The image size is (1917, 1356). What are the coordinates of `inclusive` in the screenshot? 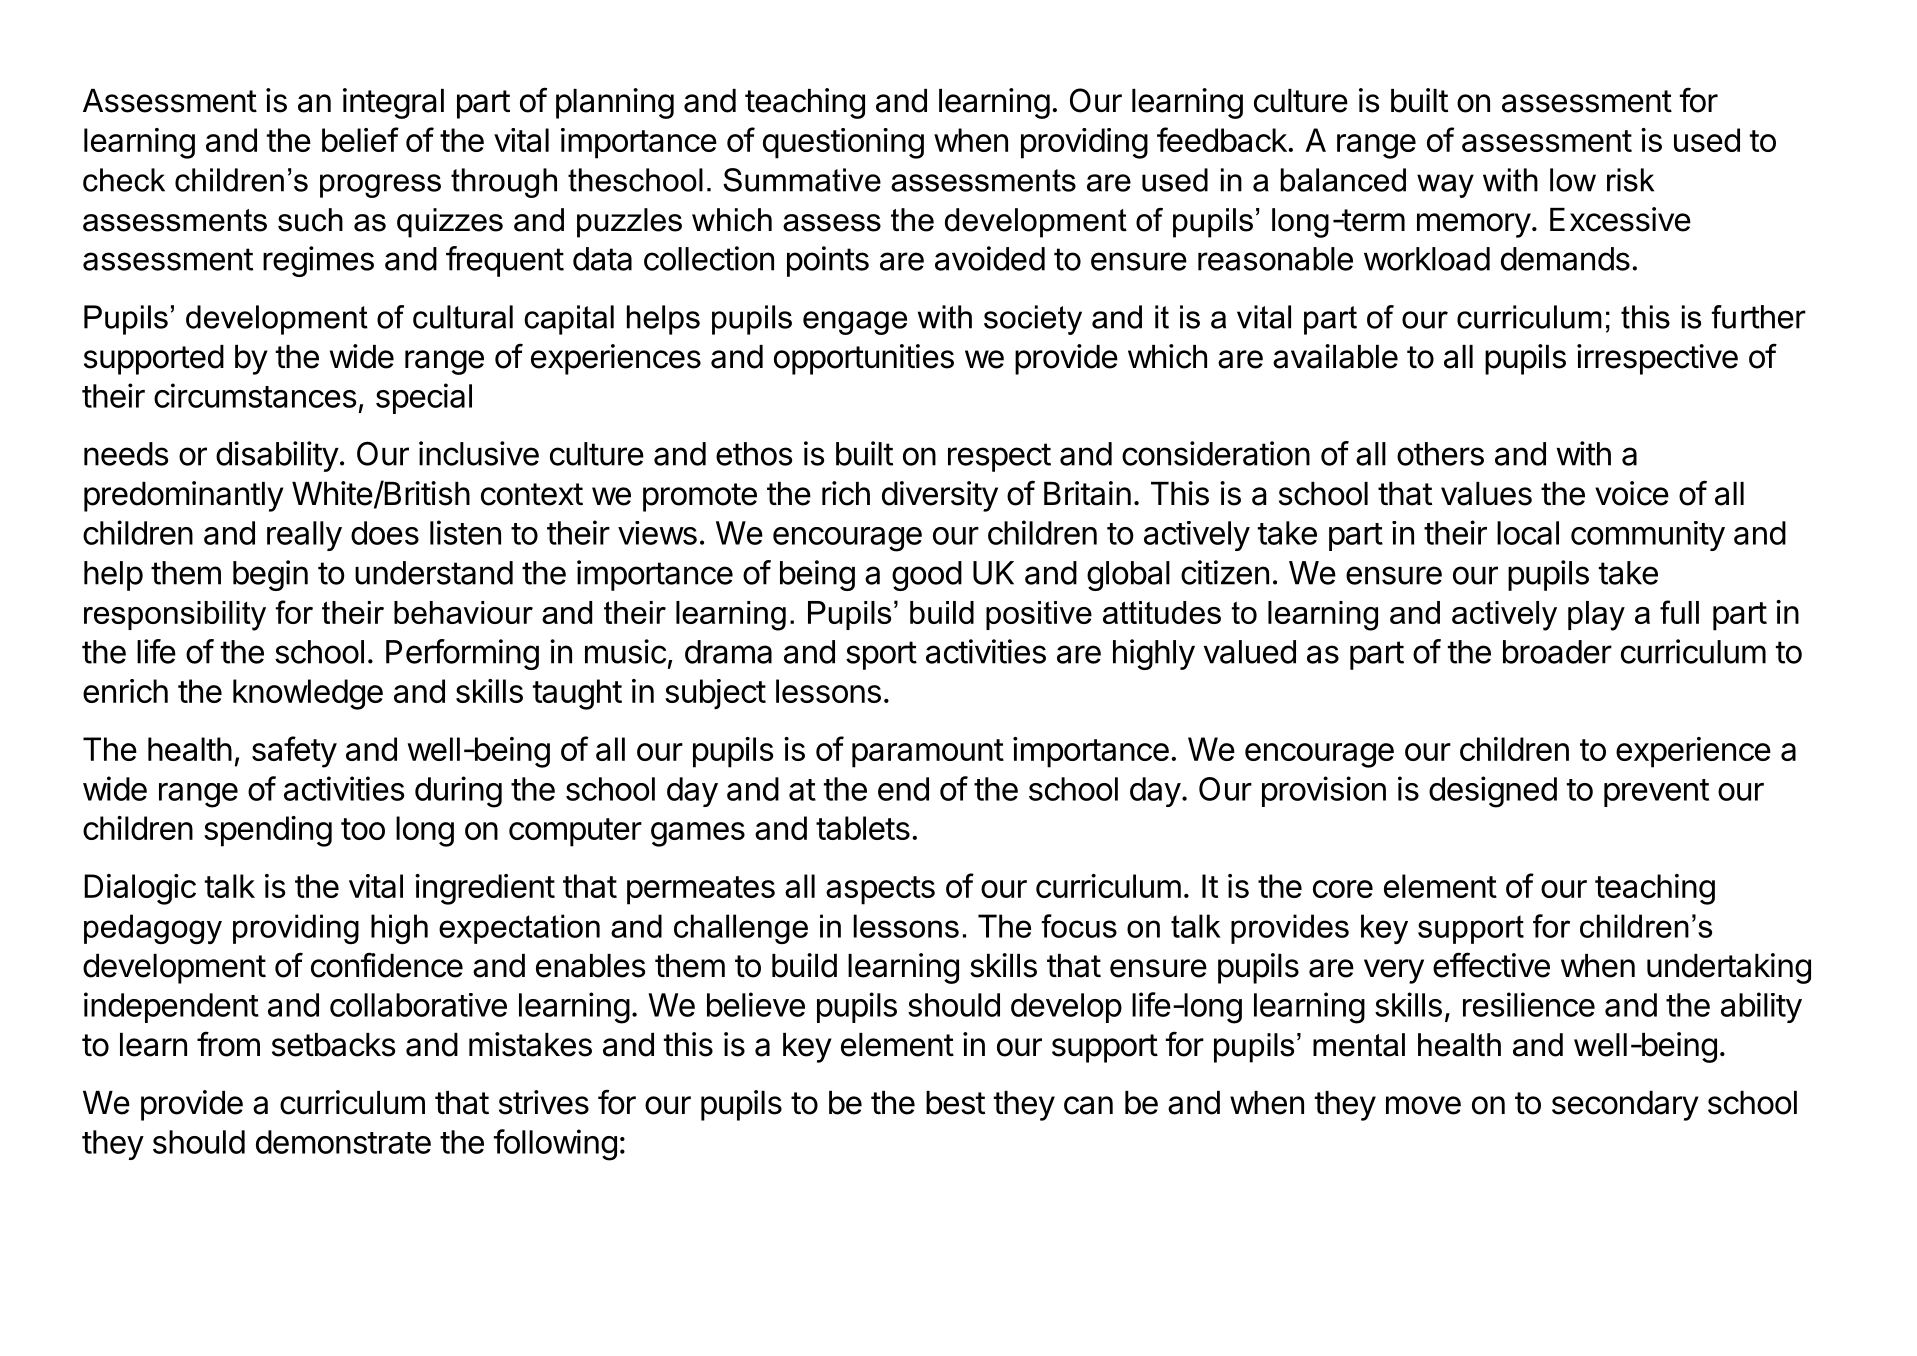 It's located at (479, 453).
